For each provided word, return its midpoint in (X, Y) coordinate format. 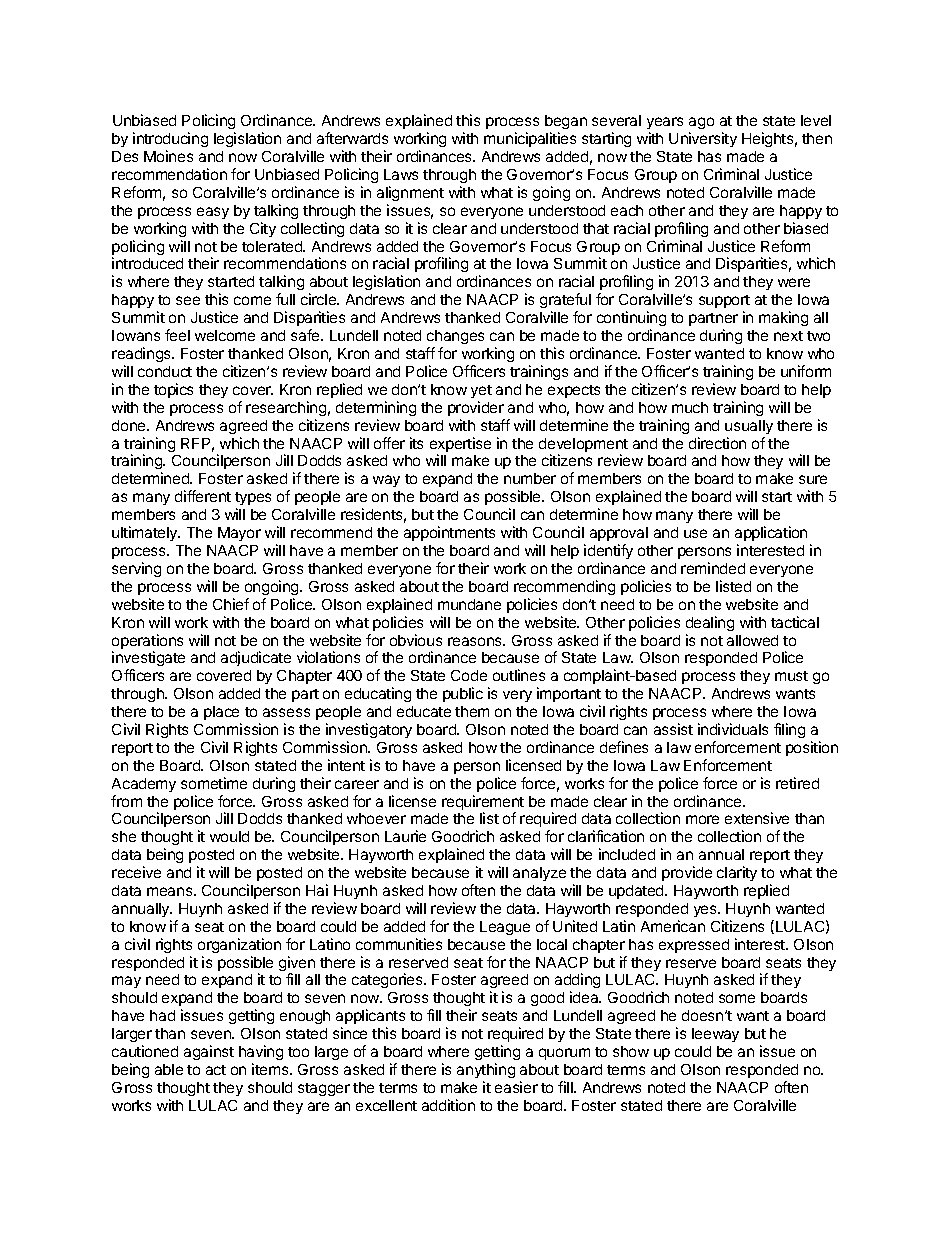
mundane (469, 604)
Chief (231, 604)
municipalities (530, 139)
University (703, 139)
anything (486, 1070)
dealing (710, 623)
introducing (170, 139)
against (209, 1052)
